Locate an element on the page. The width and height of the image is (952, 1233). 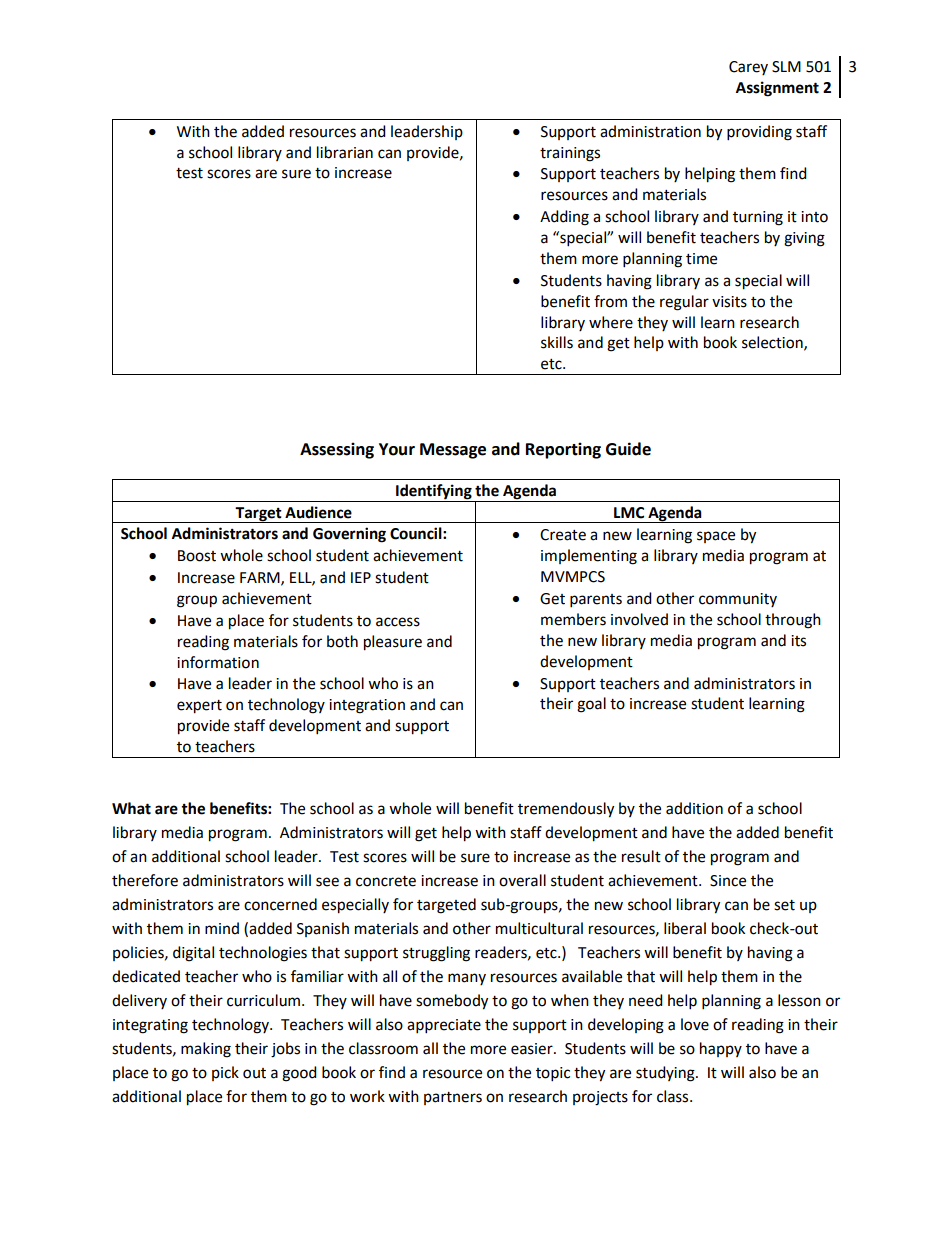
librarian is located at coordinates (345, 152).
